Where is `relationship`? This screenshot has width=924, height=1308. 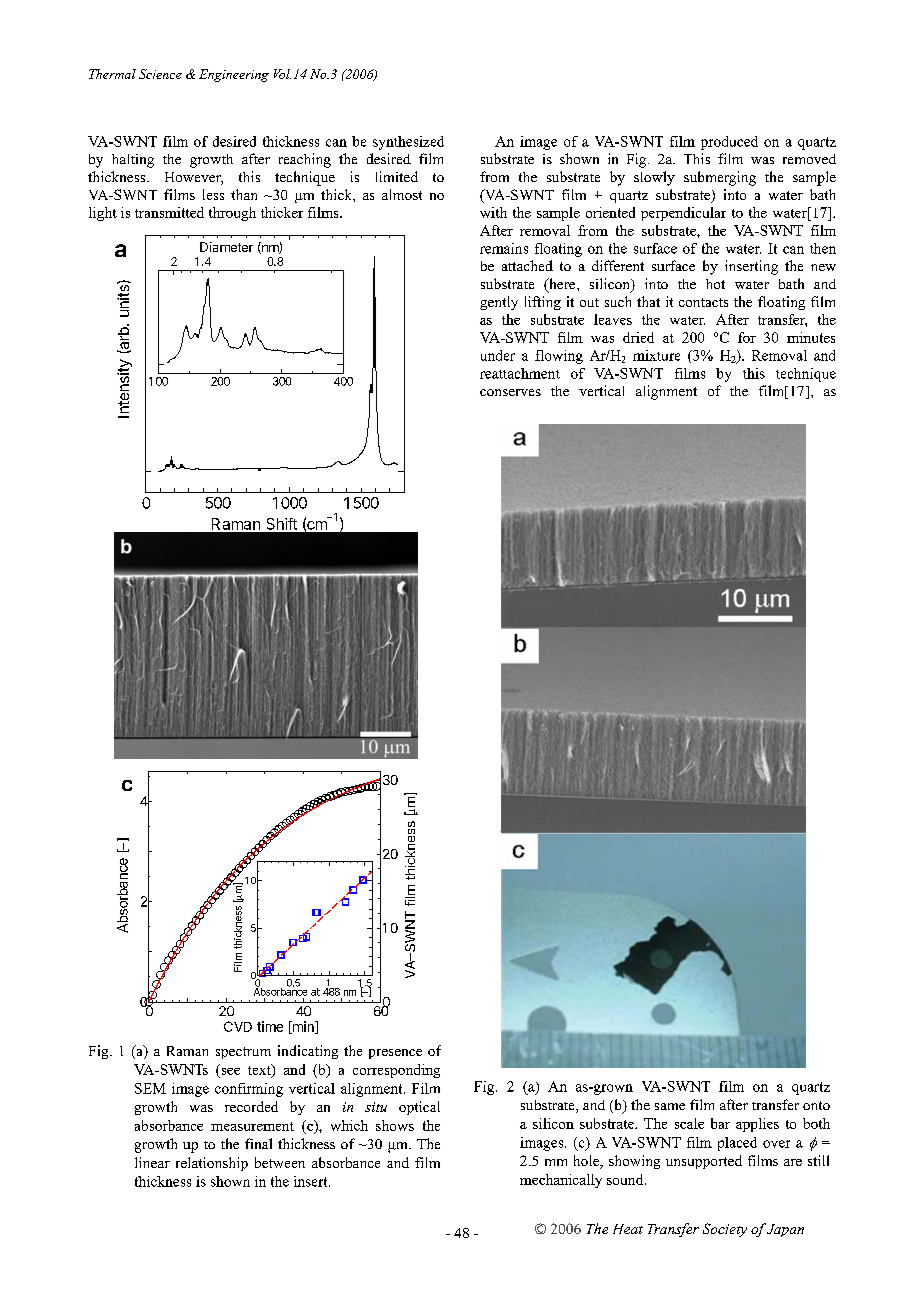
relationship is located at coordinates (212, 1164).
